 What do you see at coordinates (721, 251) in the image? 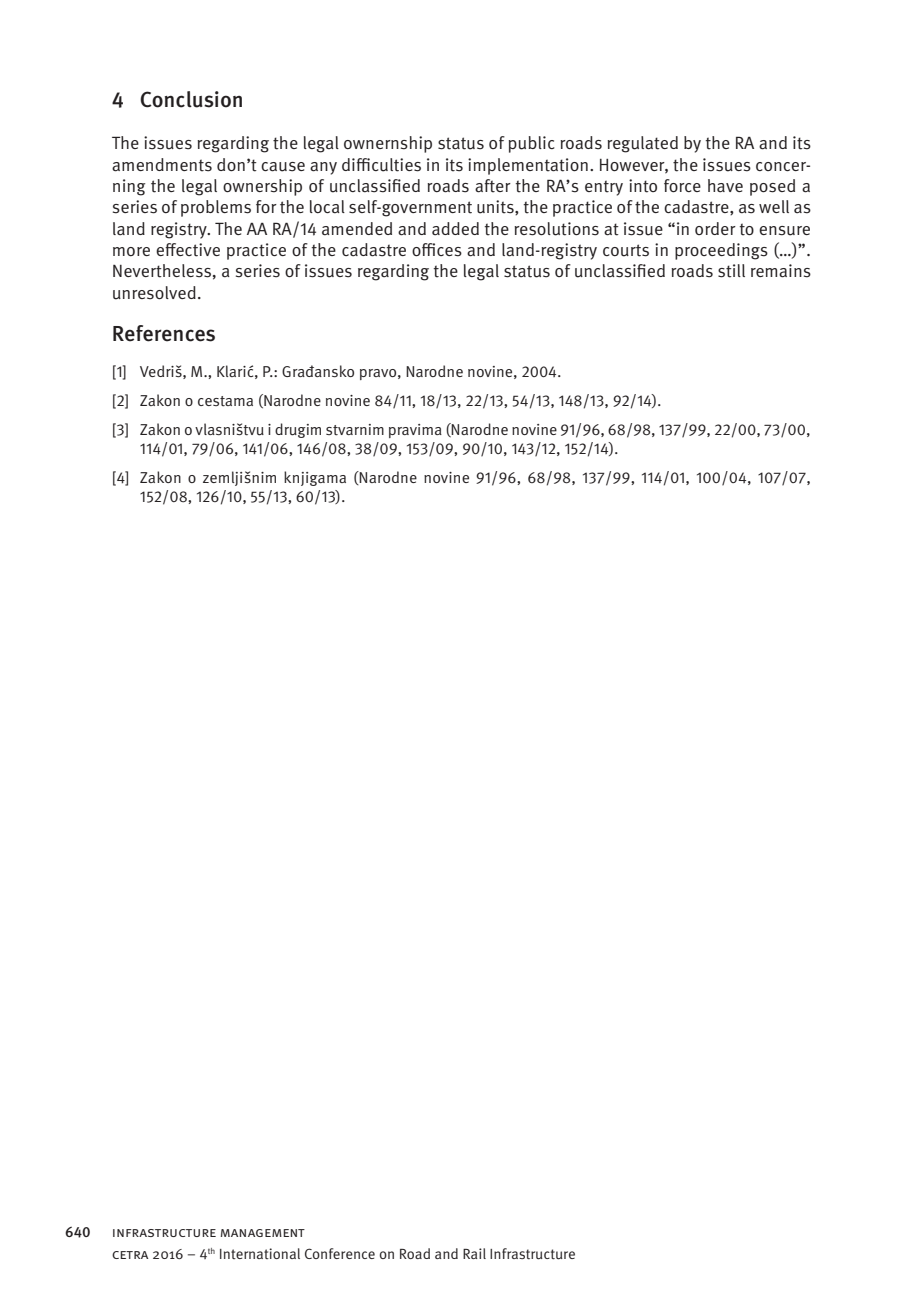
I see `proceedings` at bounding box center [721, 251].
